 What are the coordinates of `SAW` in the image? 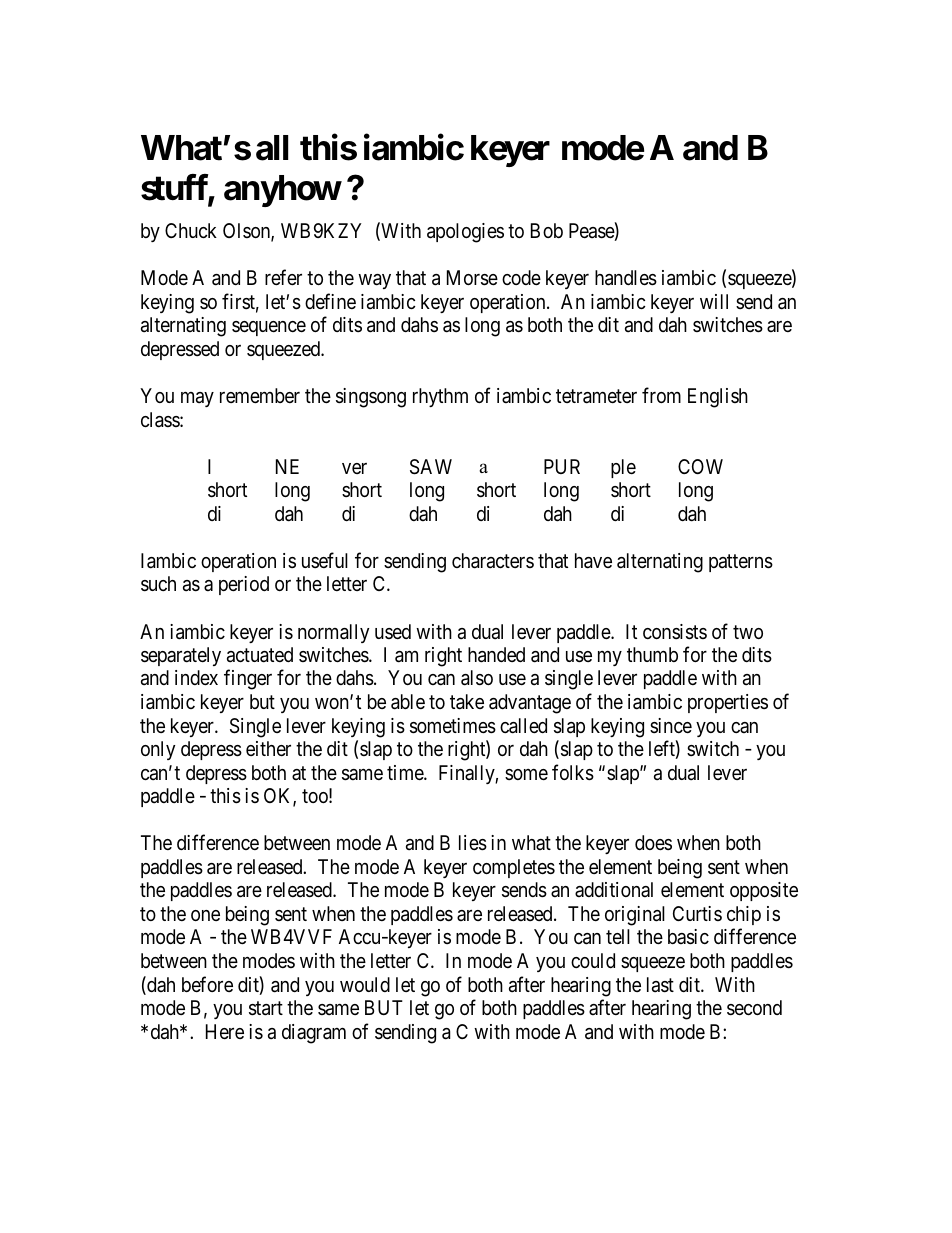 It's located at (431, 467).
